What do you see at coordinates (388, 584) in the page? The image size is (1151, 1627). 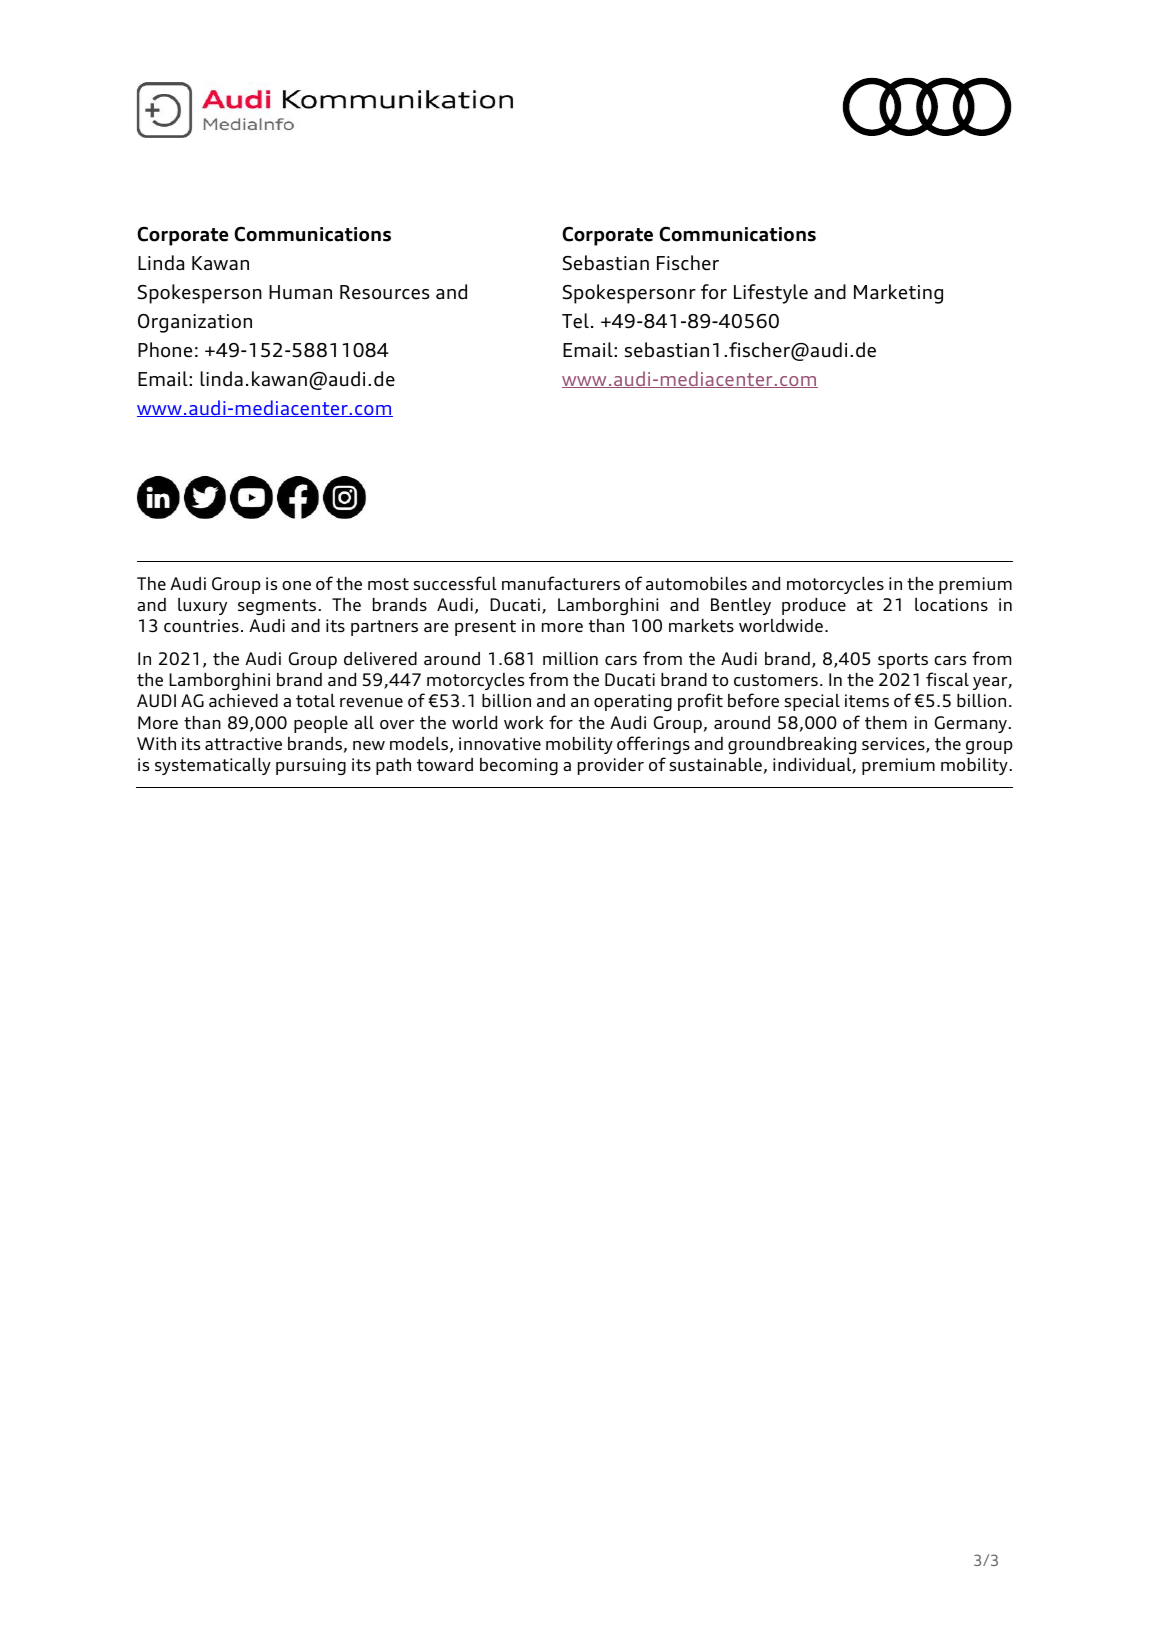 I see `most` at bounding box center [388, 584].
